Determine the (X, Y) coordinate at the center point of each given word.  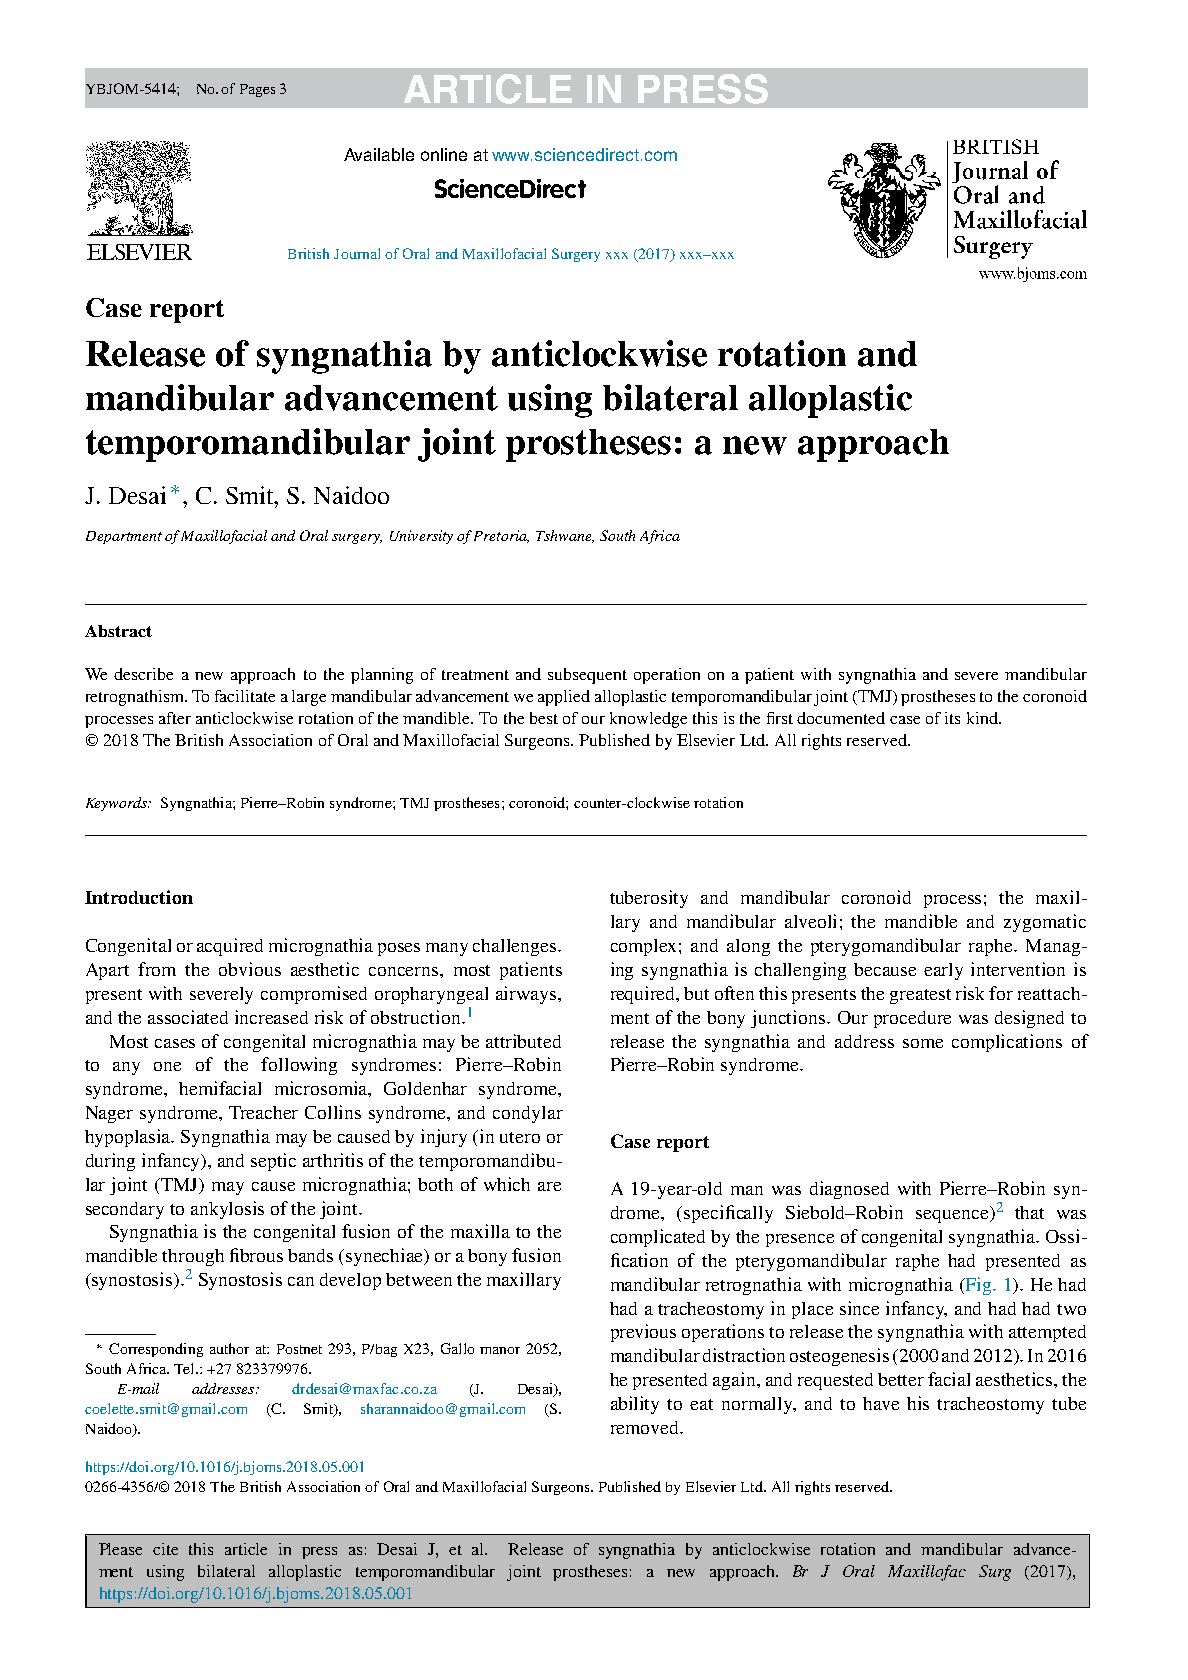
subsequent (587, 676)
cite (165, 1549)
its (952, 718)
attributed (523, 1041)
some (923, 1043)
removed (646, 1427)
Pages (257, 90)
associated (188, 1017)
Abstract (118, 631)
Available (379, 154)
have (881, 1403)
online (444, 154)
